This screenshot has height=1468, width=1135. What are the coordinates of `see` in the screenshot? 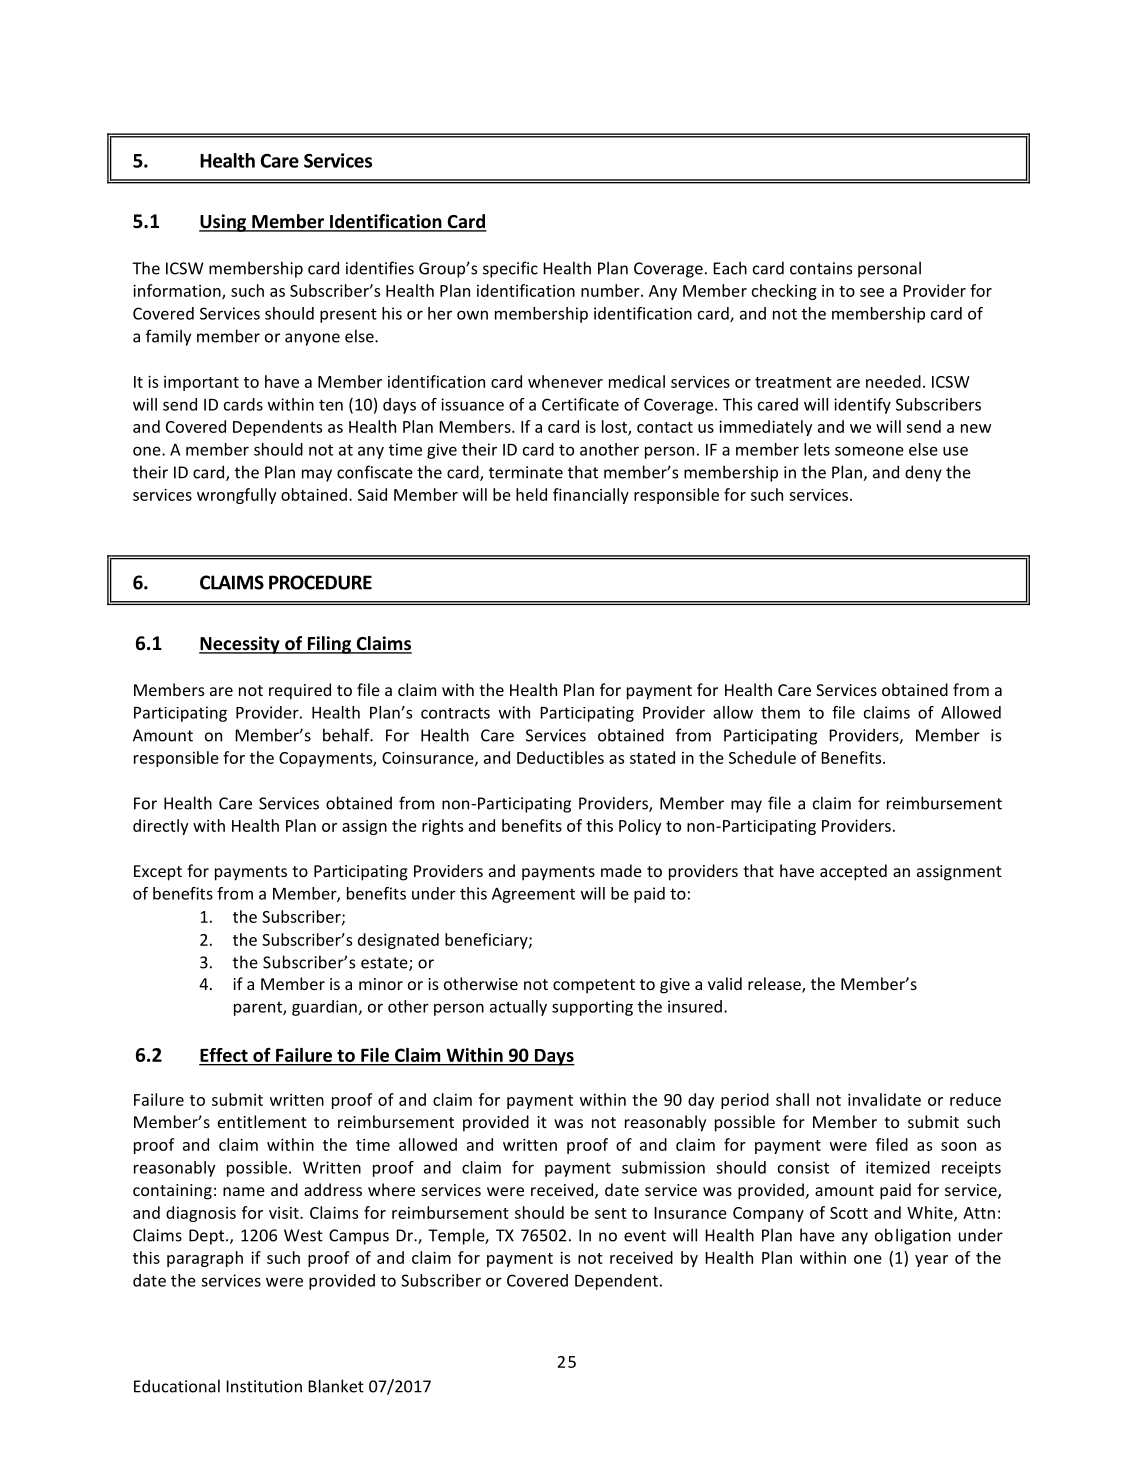 It's located at (872, 292).
